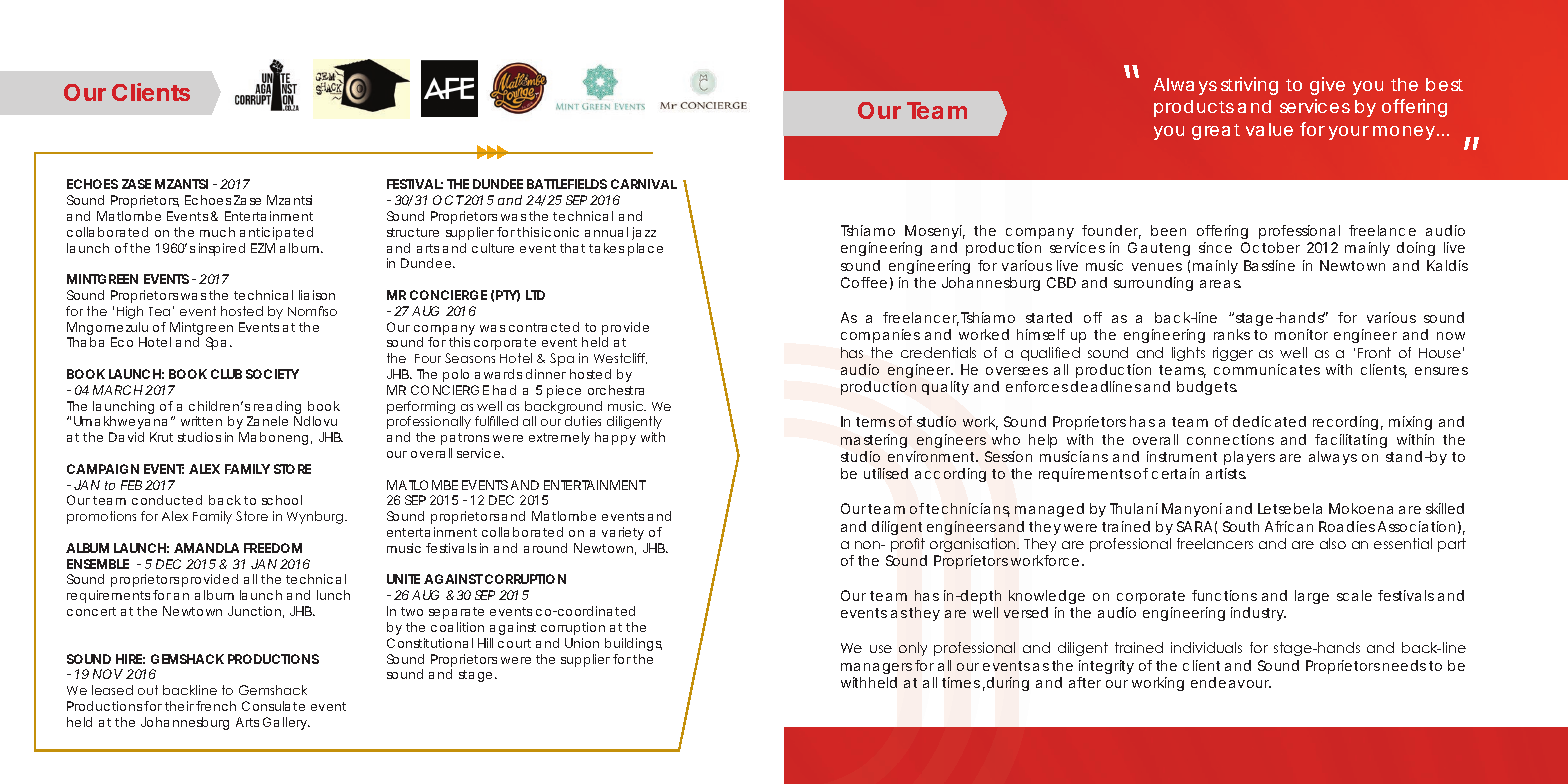  I want to click on CARNIVAL, so click(644, 184).
